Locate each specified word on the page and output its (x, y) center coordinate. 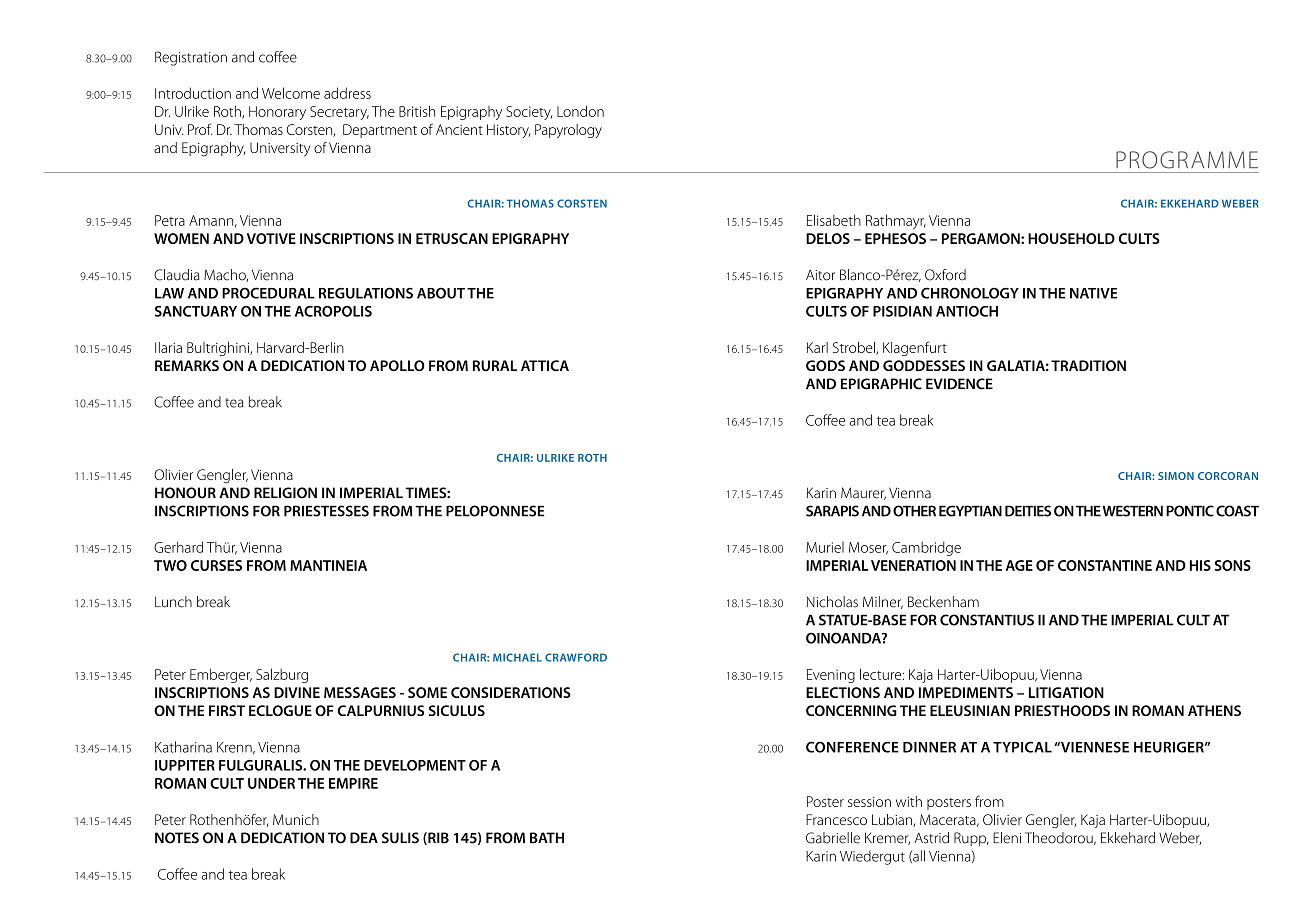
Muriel (825, 547)
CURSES (216, 565)
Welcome (291, 93)
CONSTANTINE (1105, 565)
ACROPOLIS (333, 311)
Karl (817, 347)
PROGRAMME (1187, 160)
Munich (296, 819)
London (580, 111)
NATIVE (1093, 293)
